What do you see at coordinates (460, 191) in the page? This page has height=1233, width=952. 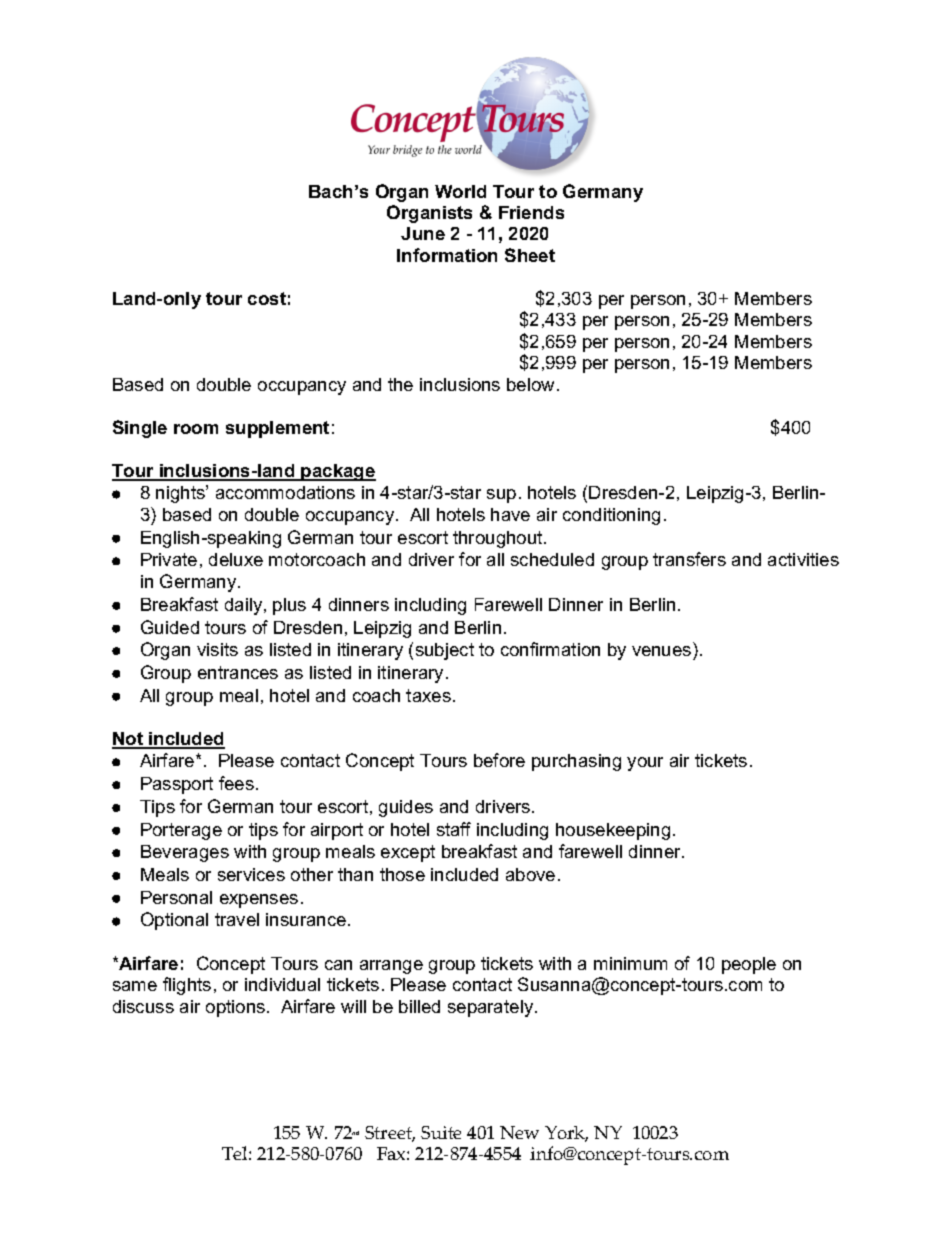 I see `World` at bounding box center [460, 191].
